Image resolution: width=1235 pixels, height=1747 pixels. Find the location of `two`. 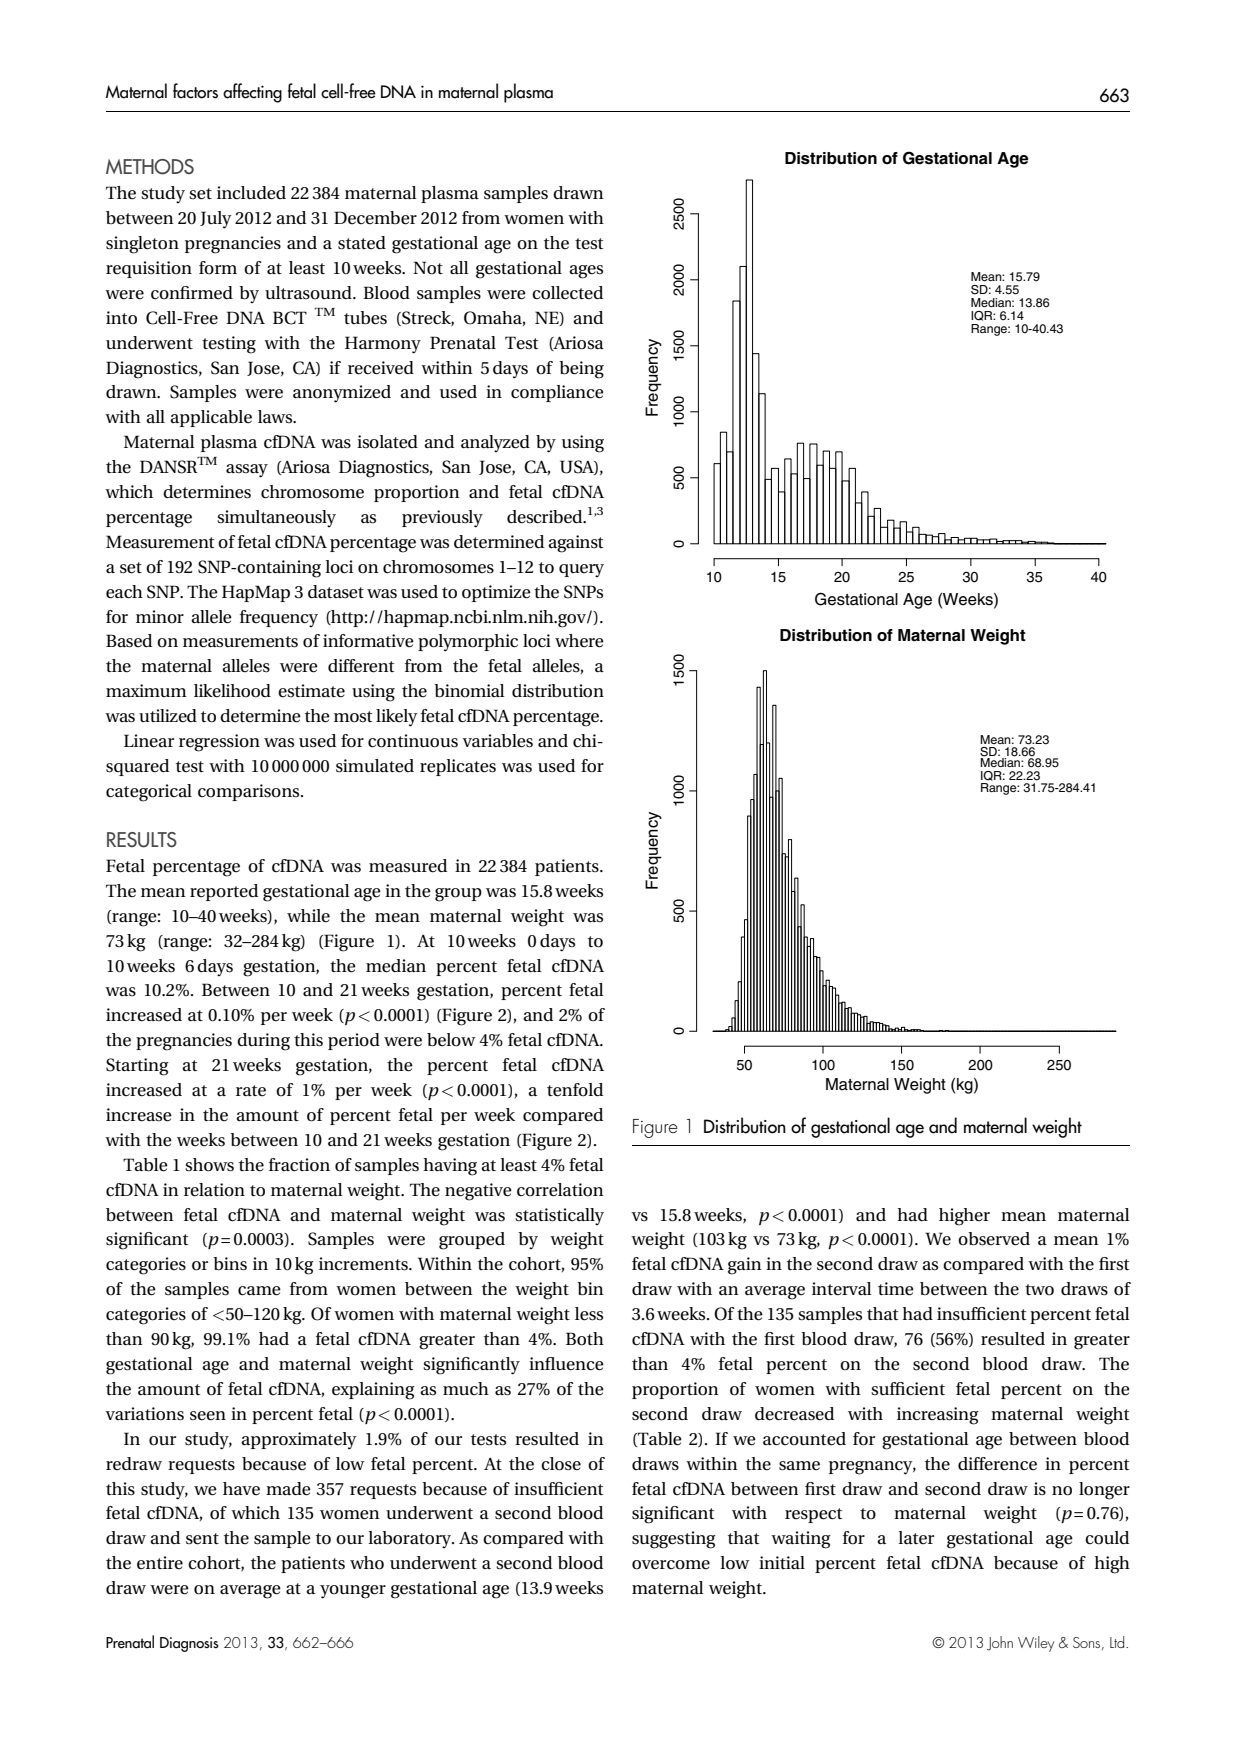

two is located at coordinates (1039, 1290).
